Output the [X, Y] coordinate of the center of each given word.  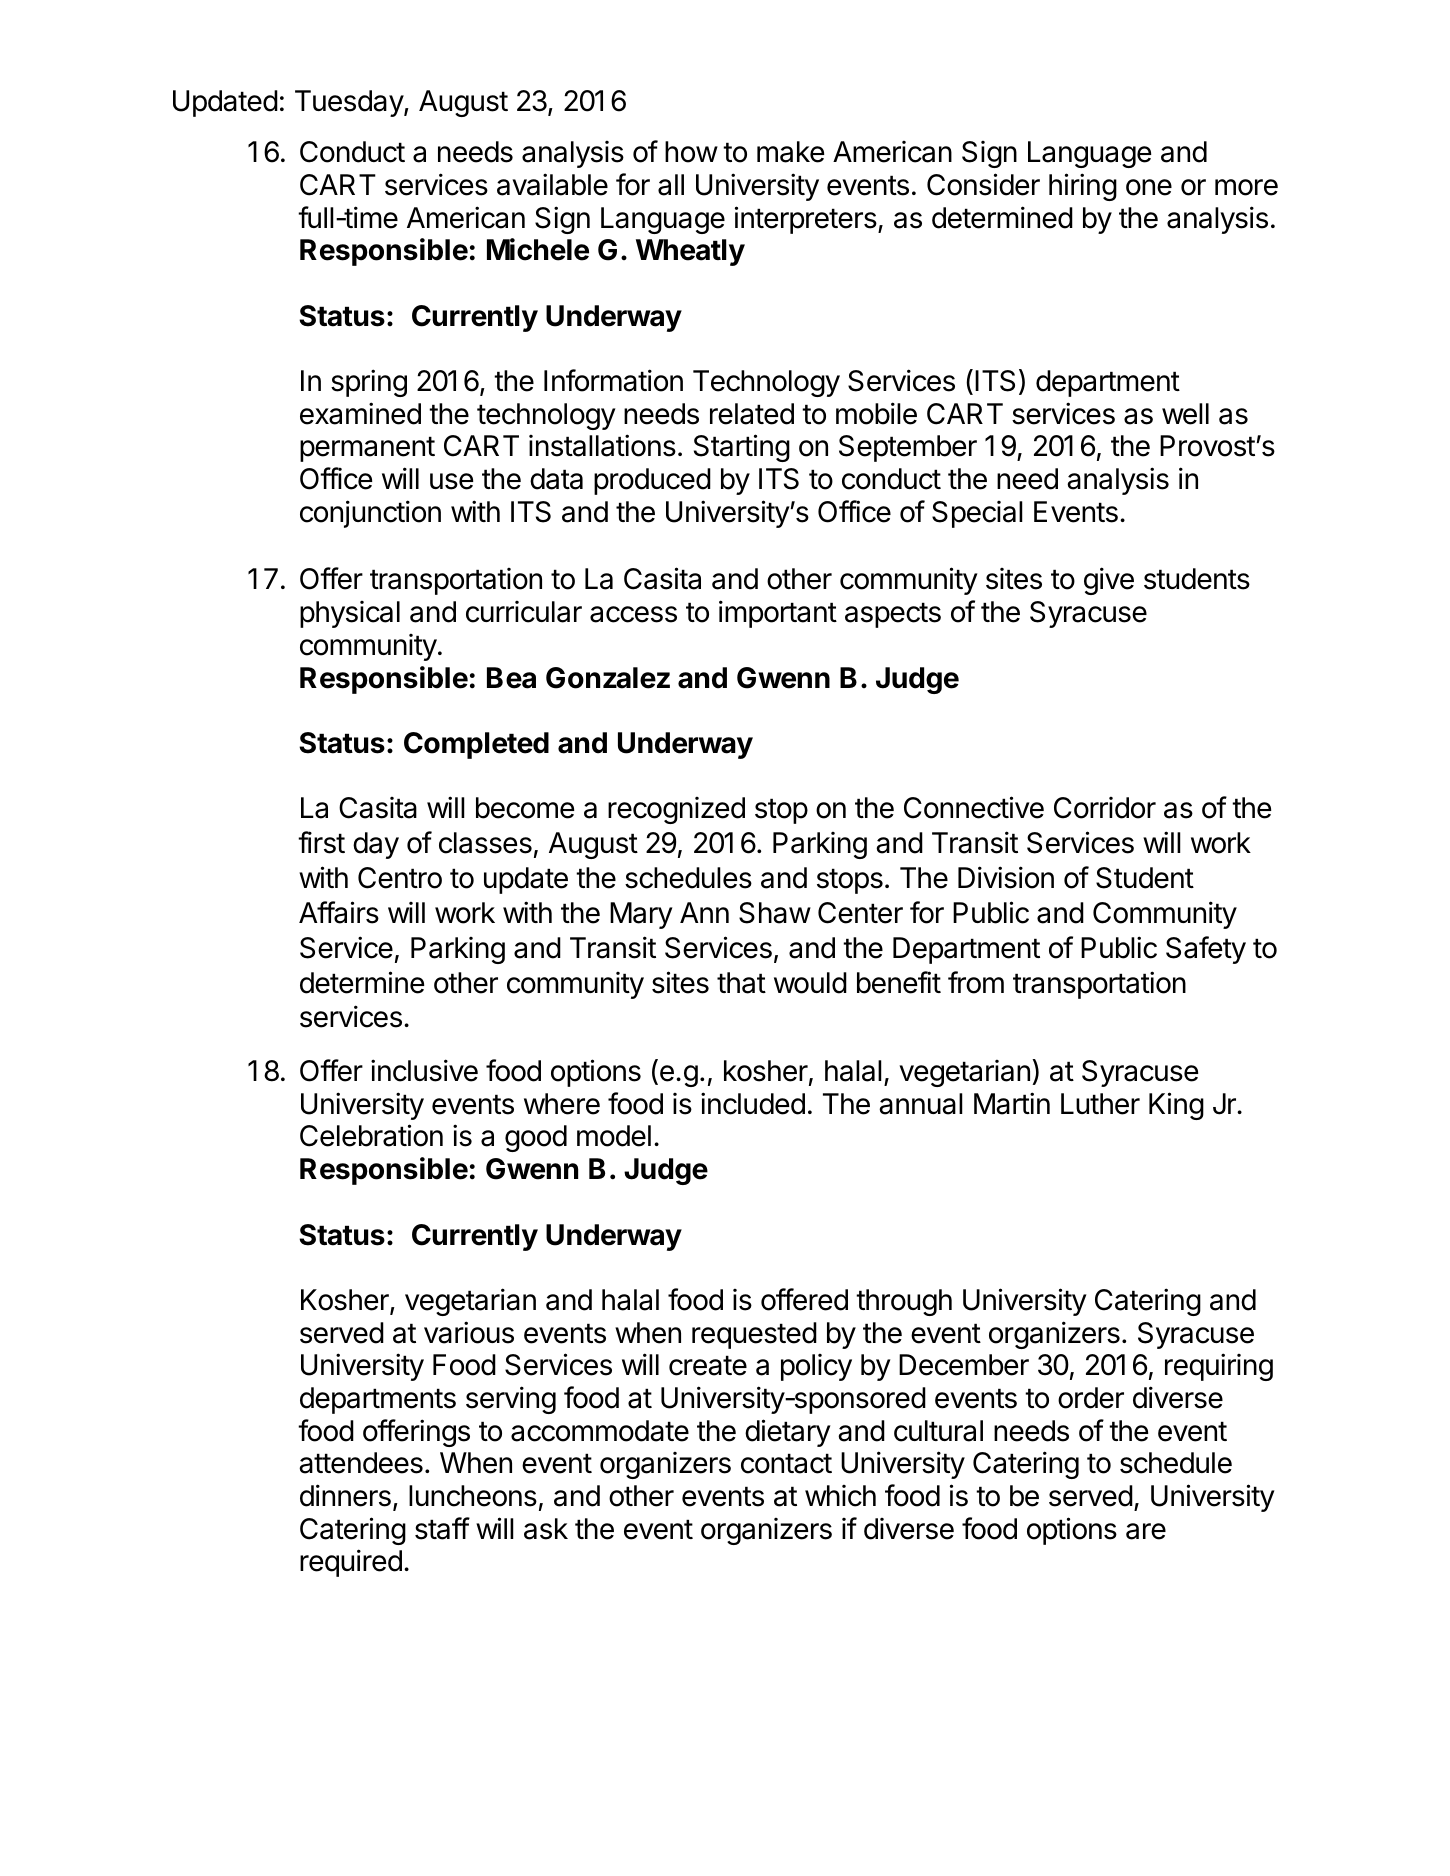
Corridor [1105, 808]
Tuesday [350, 103]
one [1149, 187]
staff [442, 1528]
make [790, 152]
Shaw [775, 913]
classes [485, 843]
